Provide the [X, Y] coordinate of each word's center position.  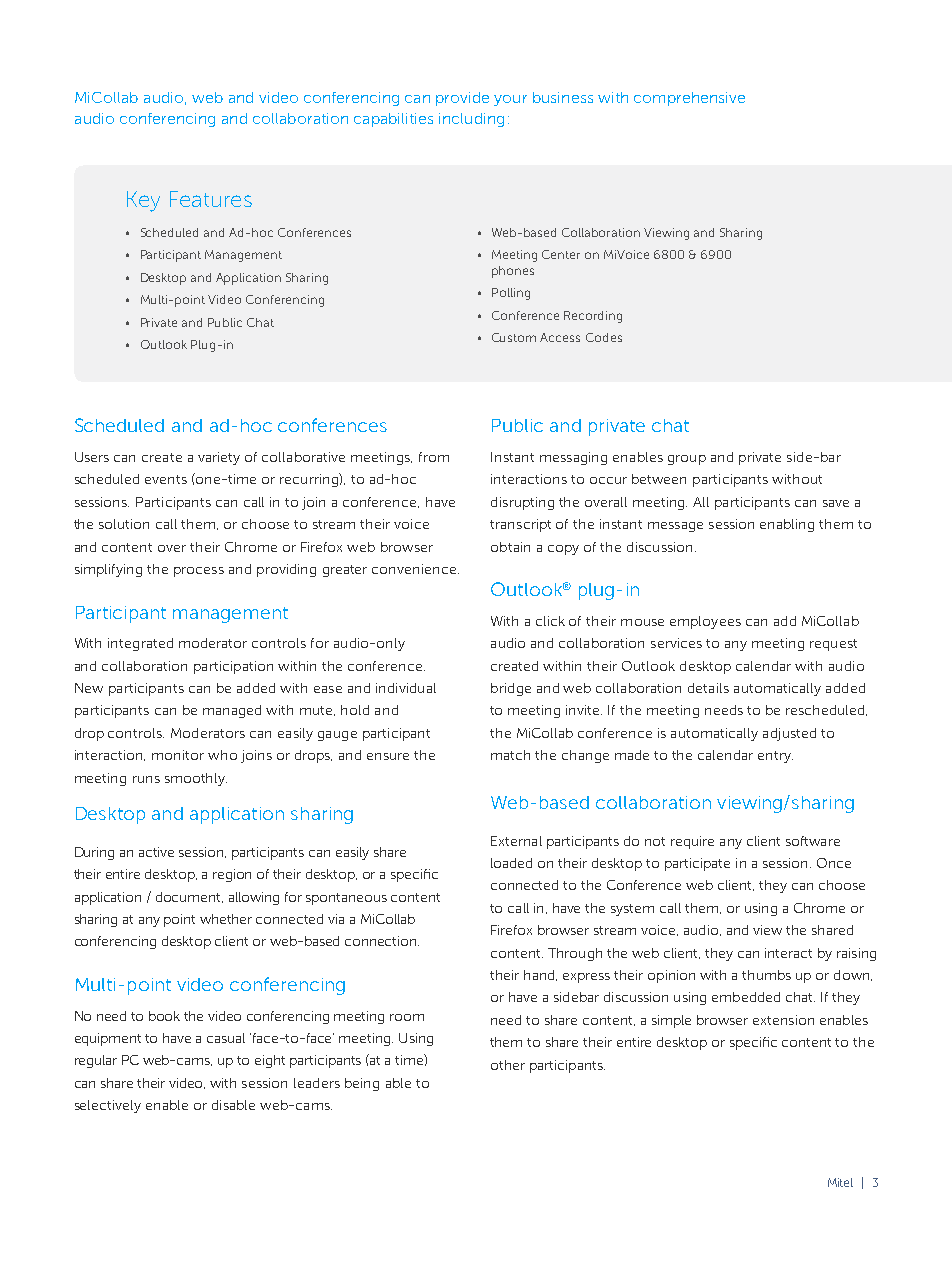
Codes [604, 337]
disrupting [522, 503]
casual [226, 1038]
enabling [787, 525]
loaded [511, 863]
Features [211, 199]
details [708, 688]
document [189, 897]
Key [143, 201]
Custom [514, 337]
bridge [511, 689]
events [166, 479]
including [471, 120]
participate [697, 864]
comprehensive [689, 99]
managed [232, 711]
